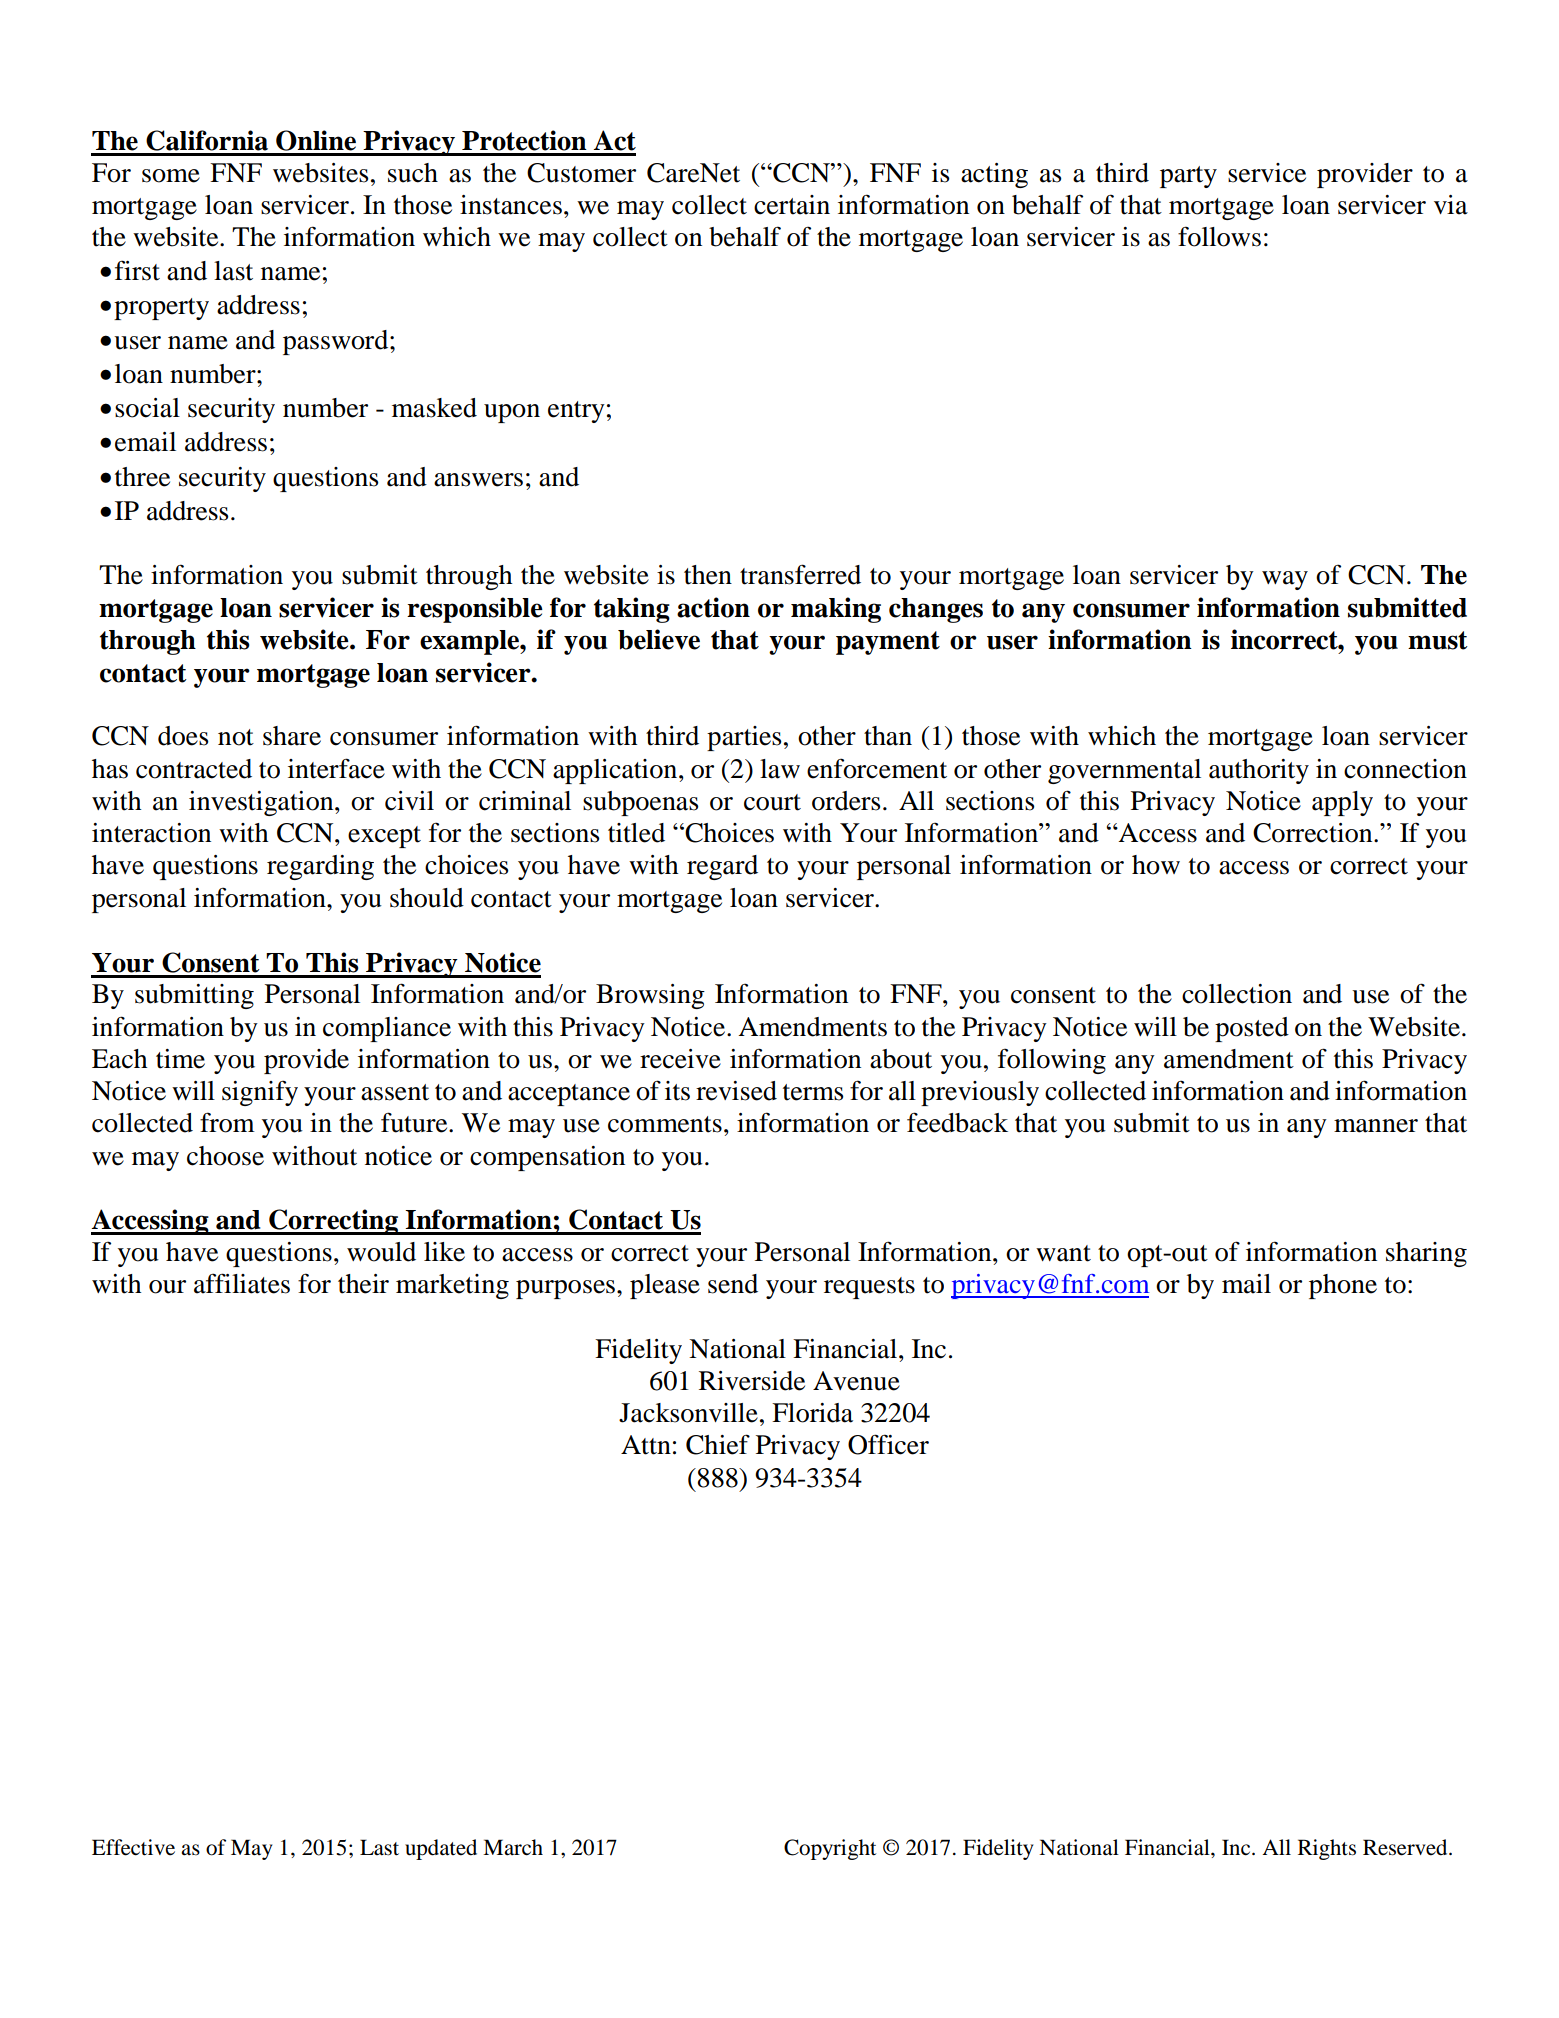  I want to click on affiliates, so click(242, 1283).
